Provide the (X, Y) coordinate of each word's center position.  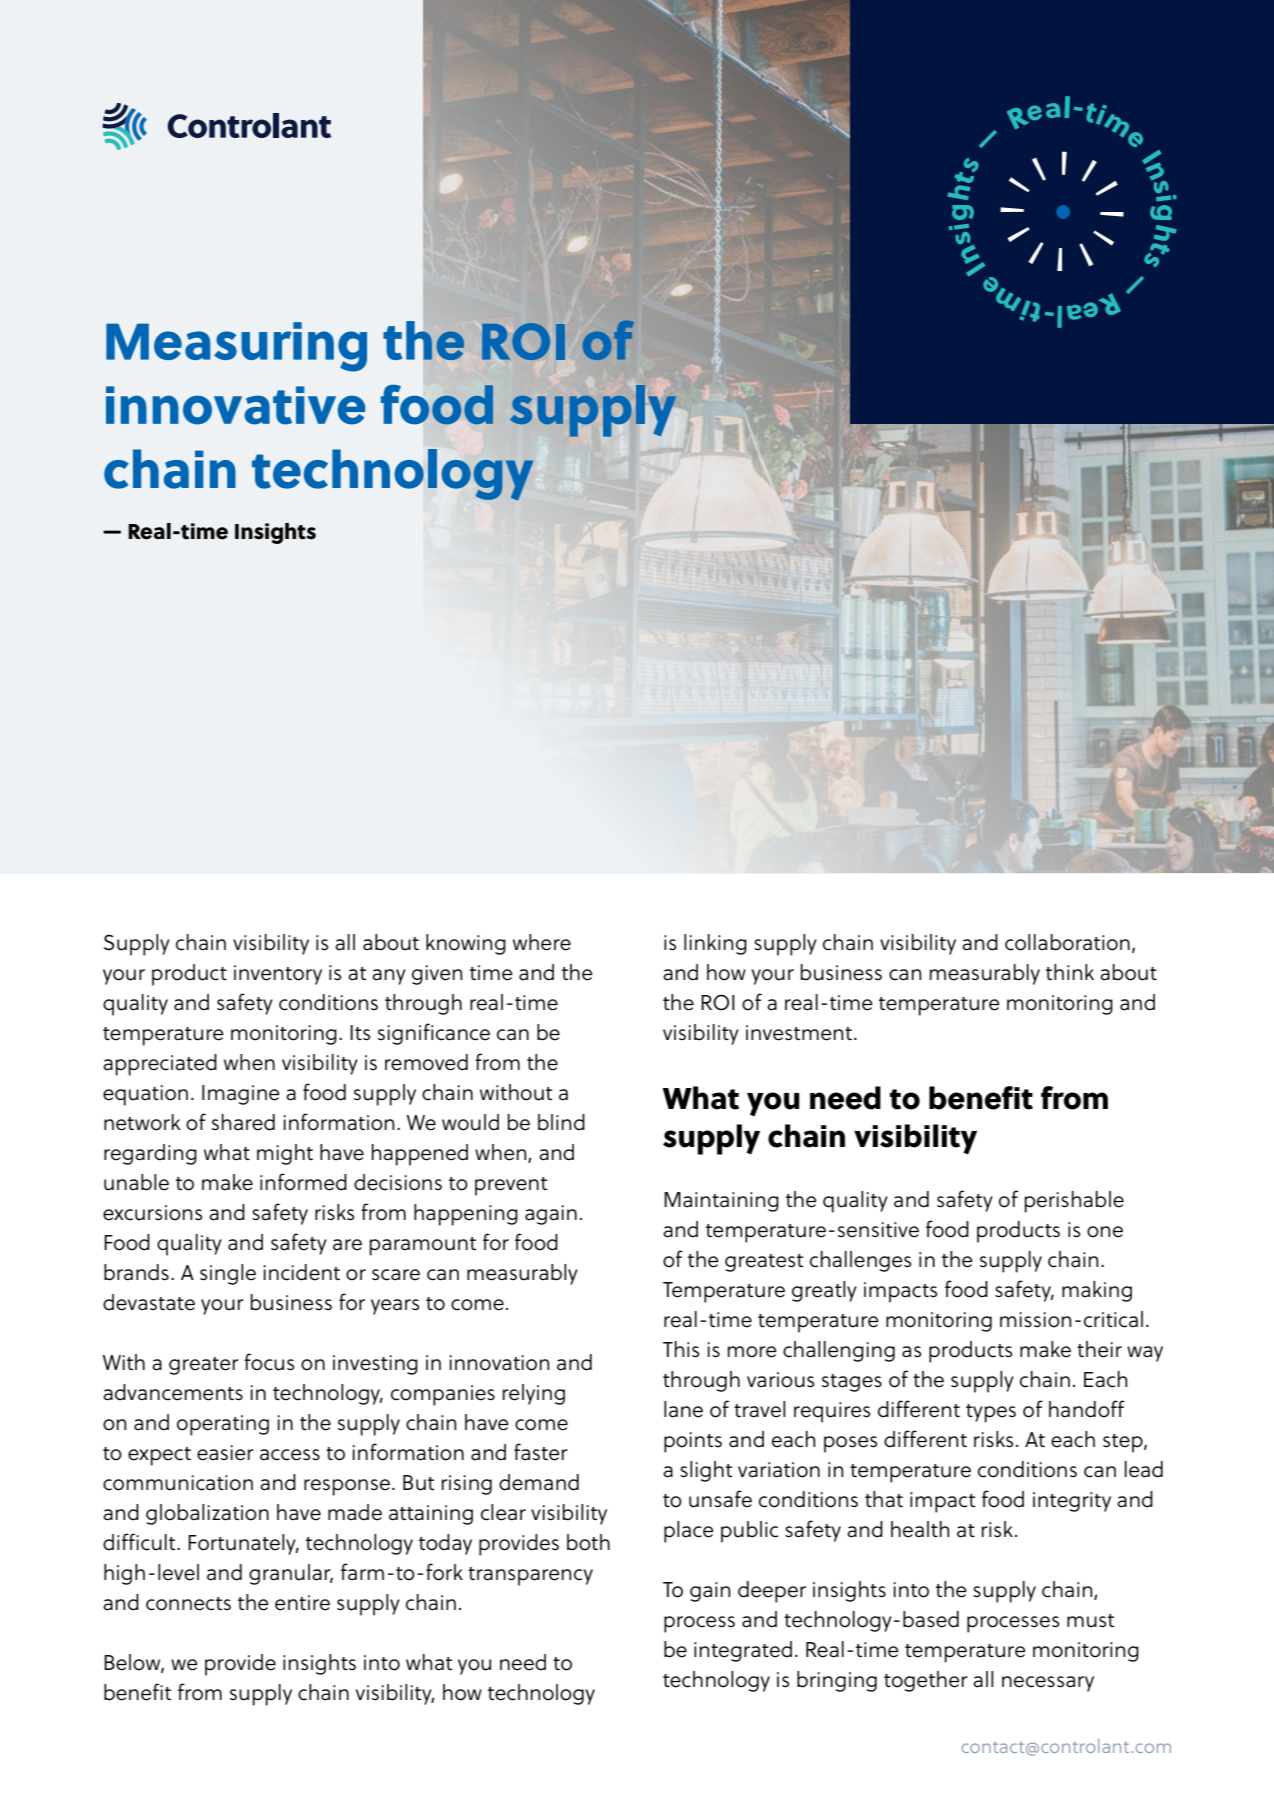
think (1070, 972)
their (1099, 1349)
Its (360, 1033)
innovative (235, 405)
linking (715, 944)
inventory (278, 975)
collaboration (1067, 942)
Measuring (236, 347)
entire (302, 1603)
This (681, 1349)
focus (269, 1362)
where (542, 942)
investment (799, 1033)
